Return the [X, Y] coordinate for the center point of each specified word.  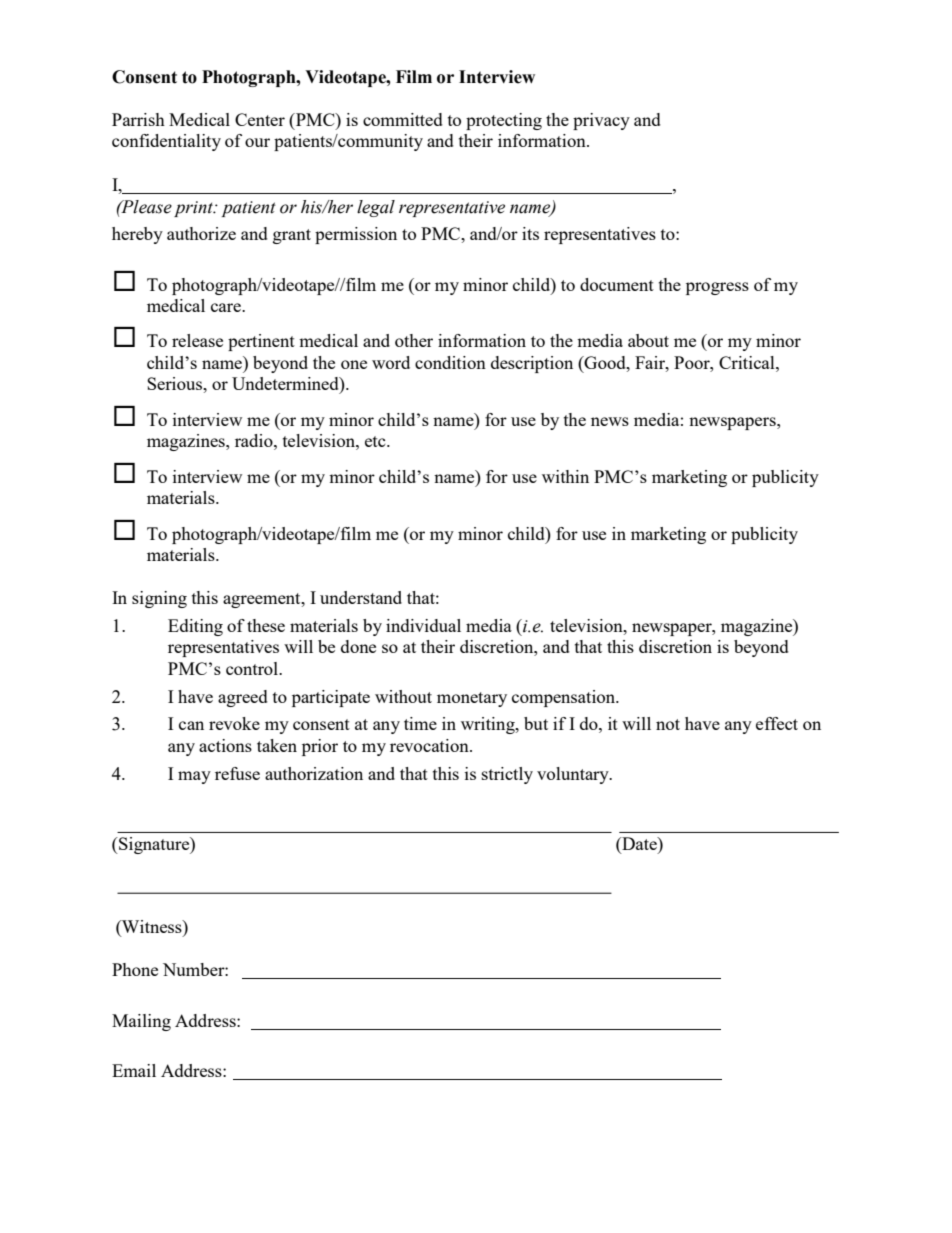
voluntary [574, 775]
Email [134, 1070]
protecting [504, 121]
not [668, 724]
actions [225, 745]
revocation [430, 745]
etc [376, 441]
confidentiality [166, 142]
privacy [601, 121]
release [197, 340]
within [565, 476]
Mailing [141, 1022]
